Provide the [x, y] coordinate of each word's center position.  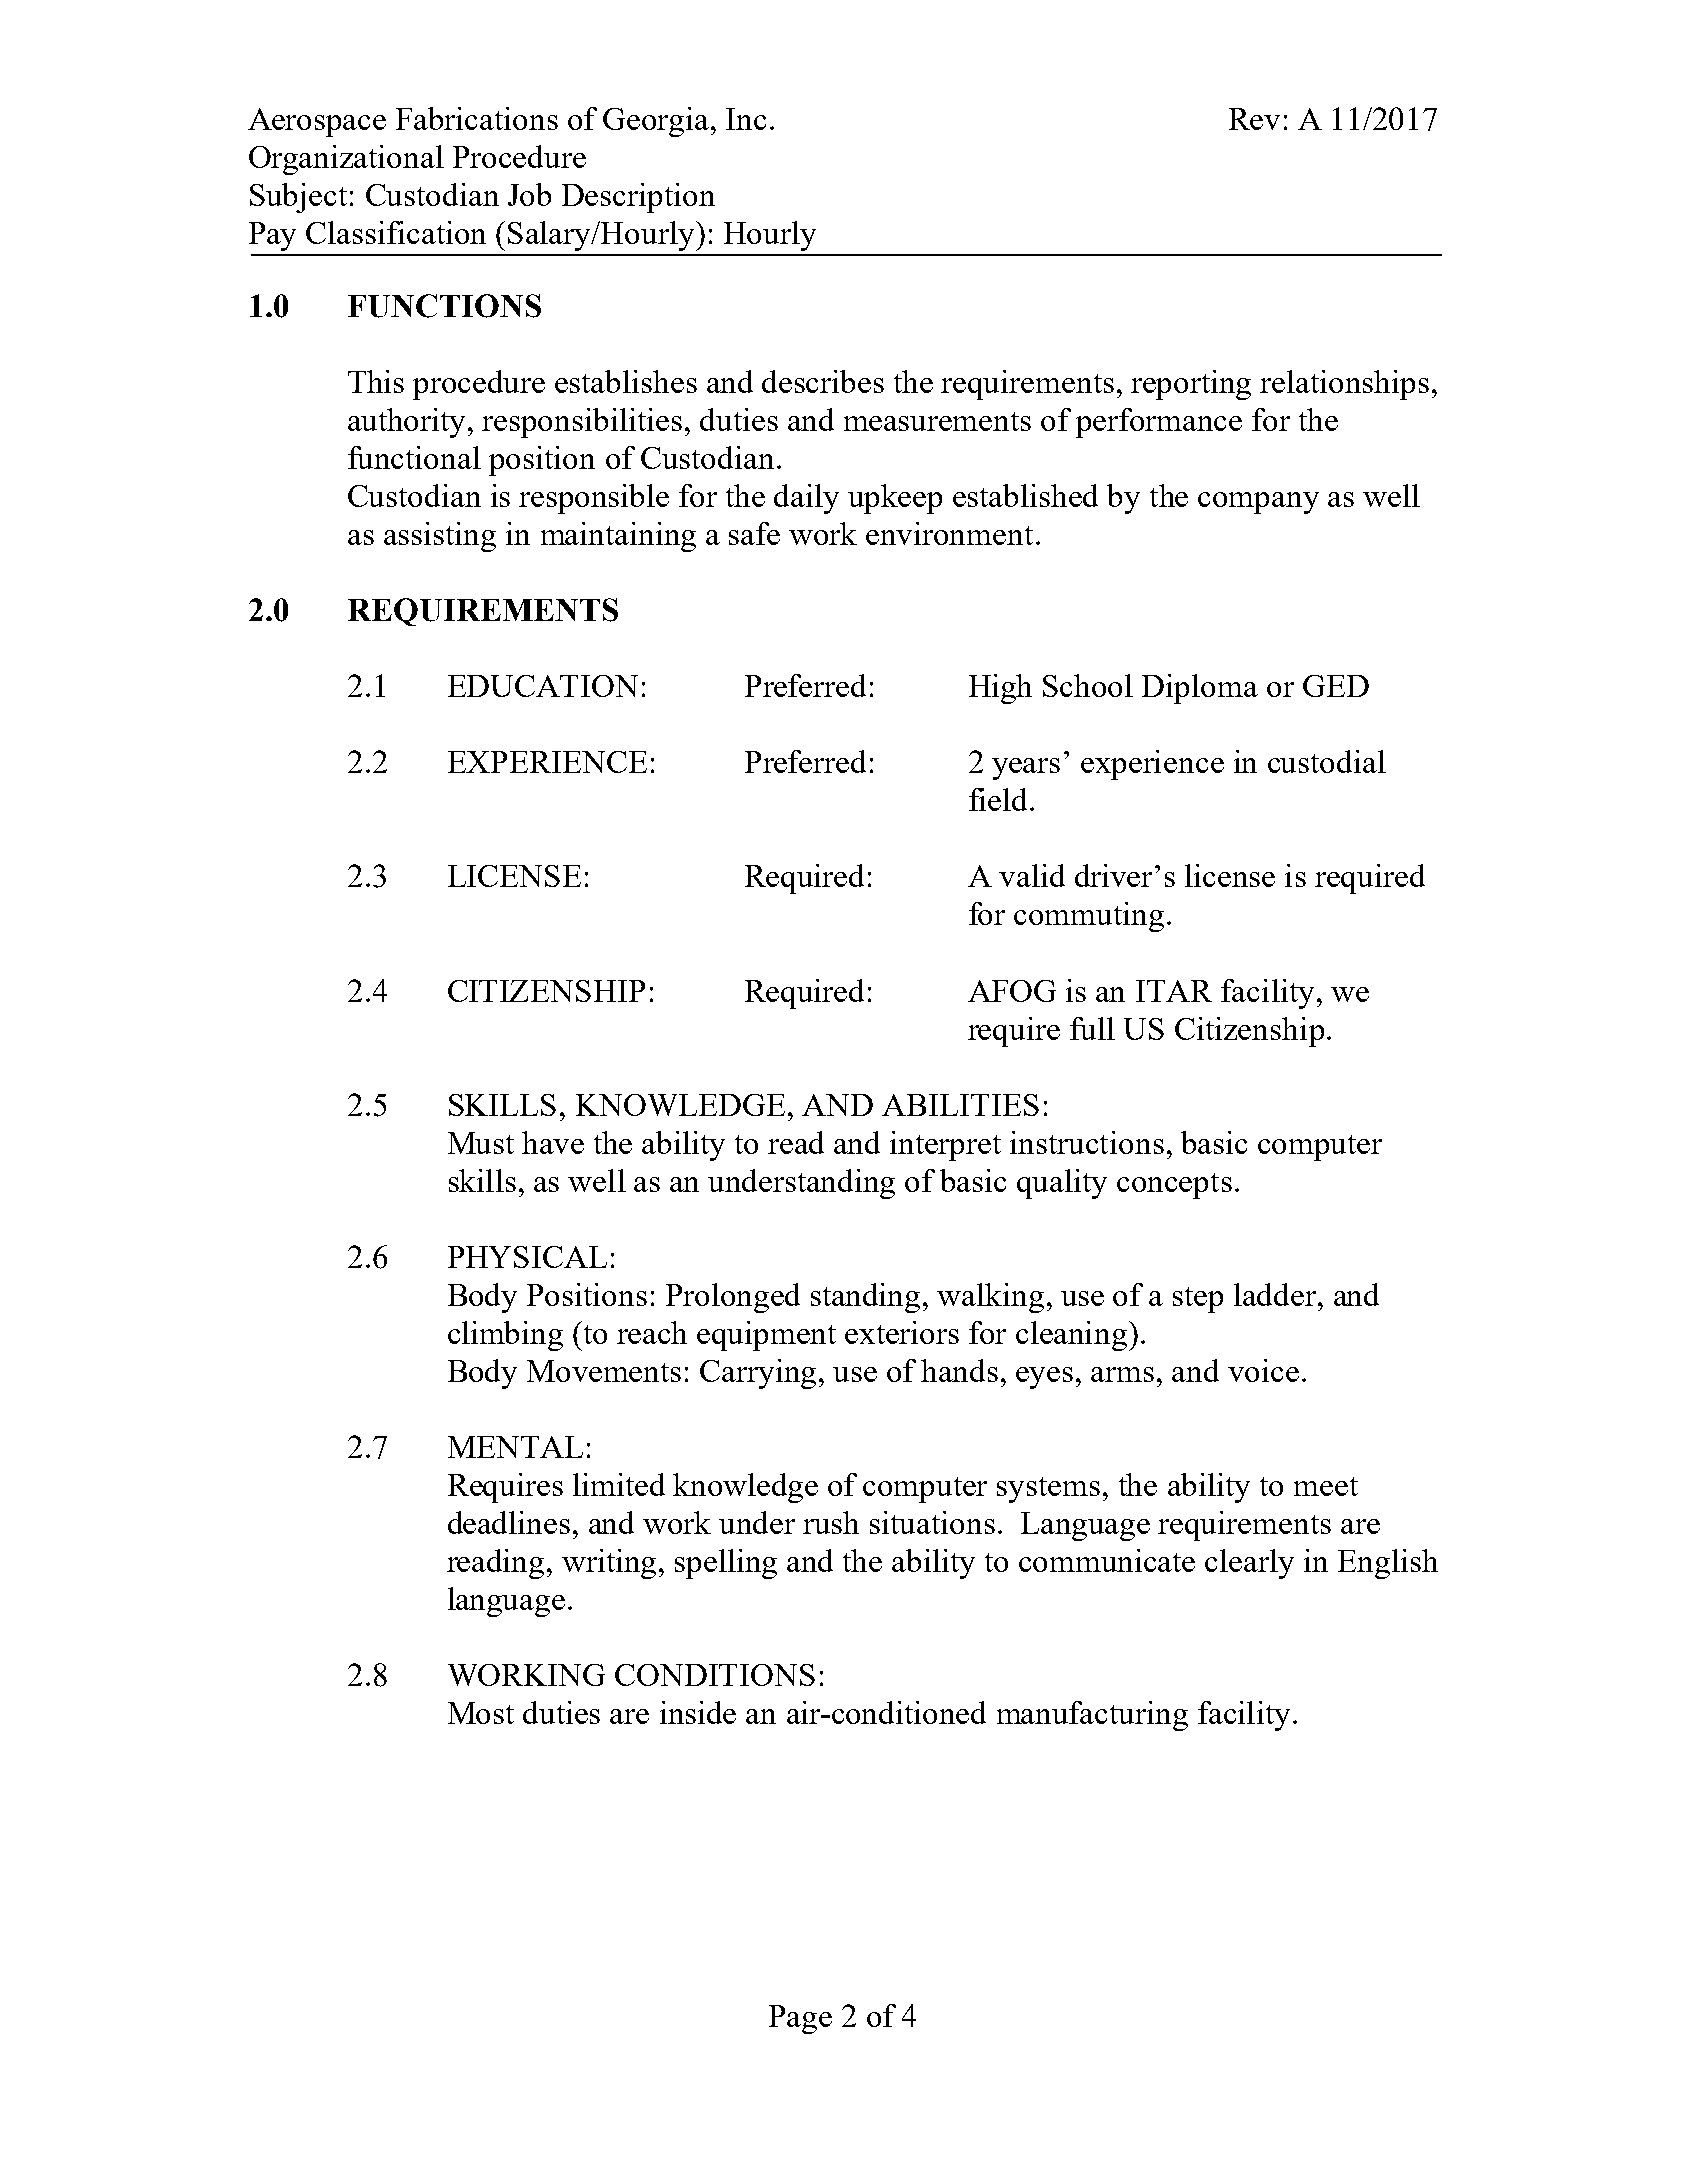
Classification [396, 232]
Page [800, 2019]
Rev [1254, 119]
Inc [746, 119]
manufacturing [1092, 1716]
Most [481, 1713]
